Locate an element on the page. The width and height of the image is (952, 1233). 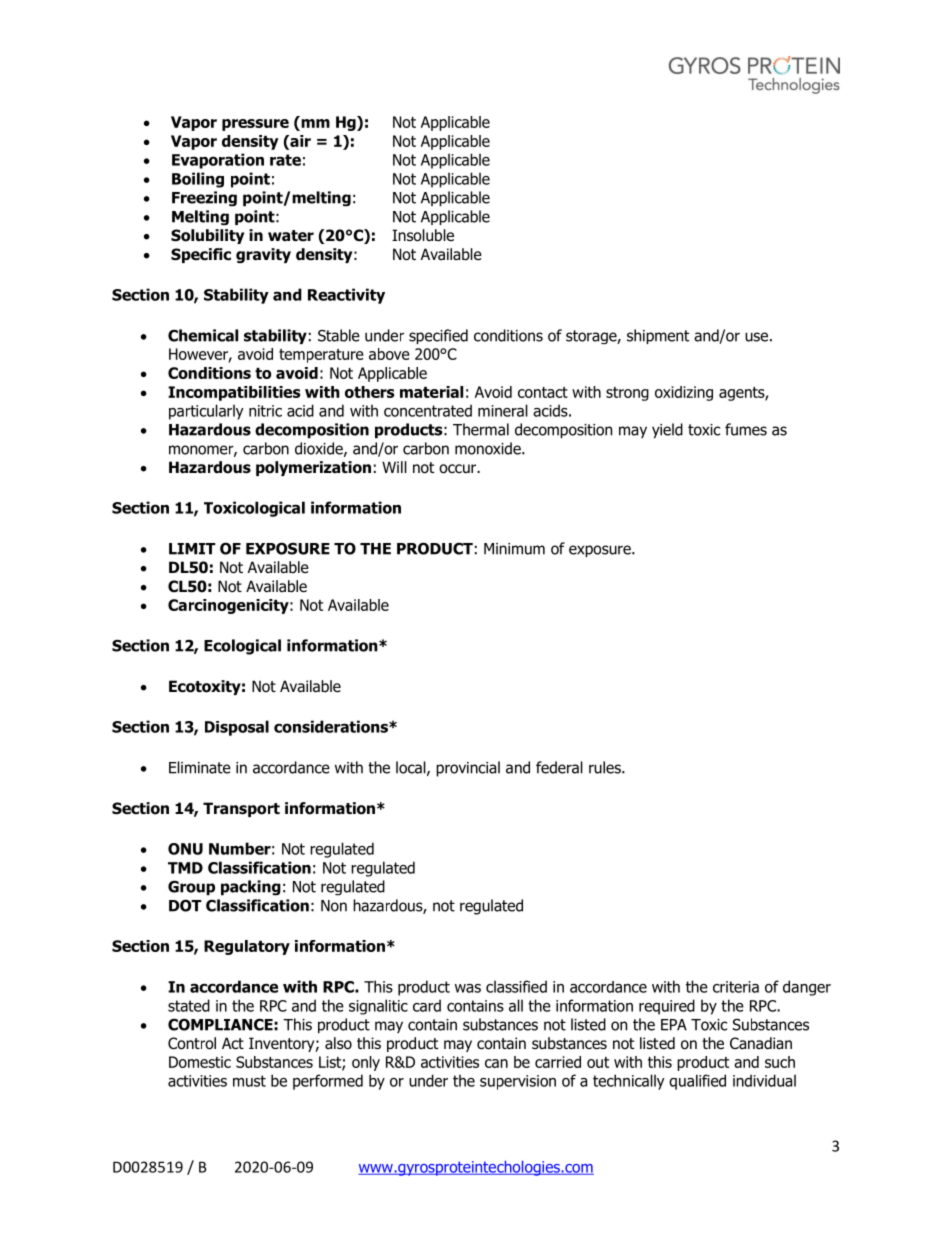
provincial is located at coordinates (468, 769).
